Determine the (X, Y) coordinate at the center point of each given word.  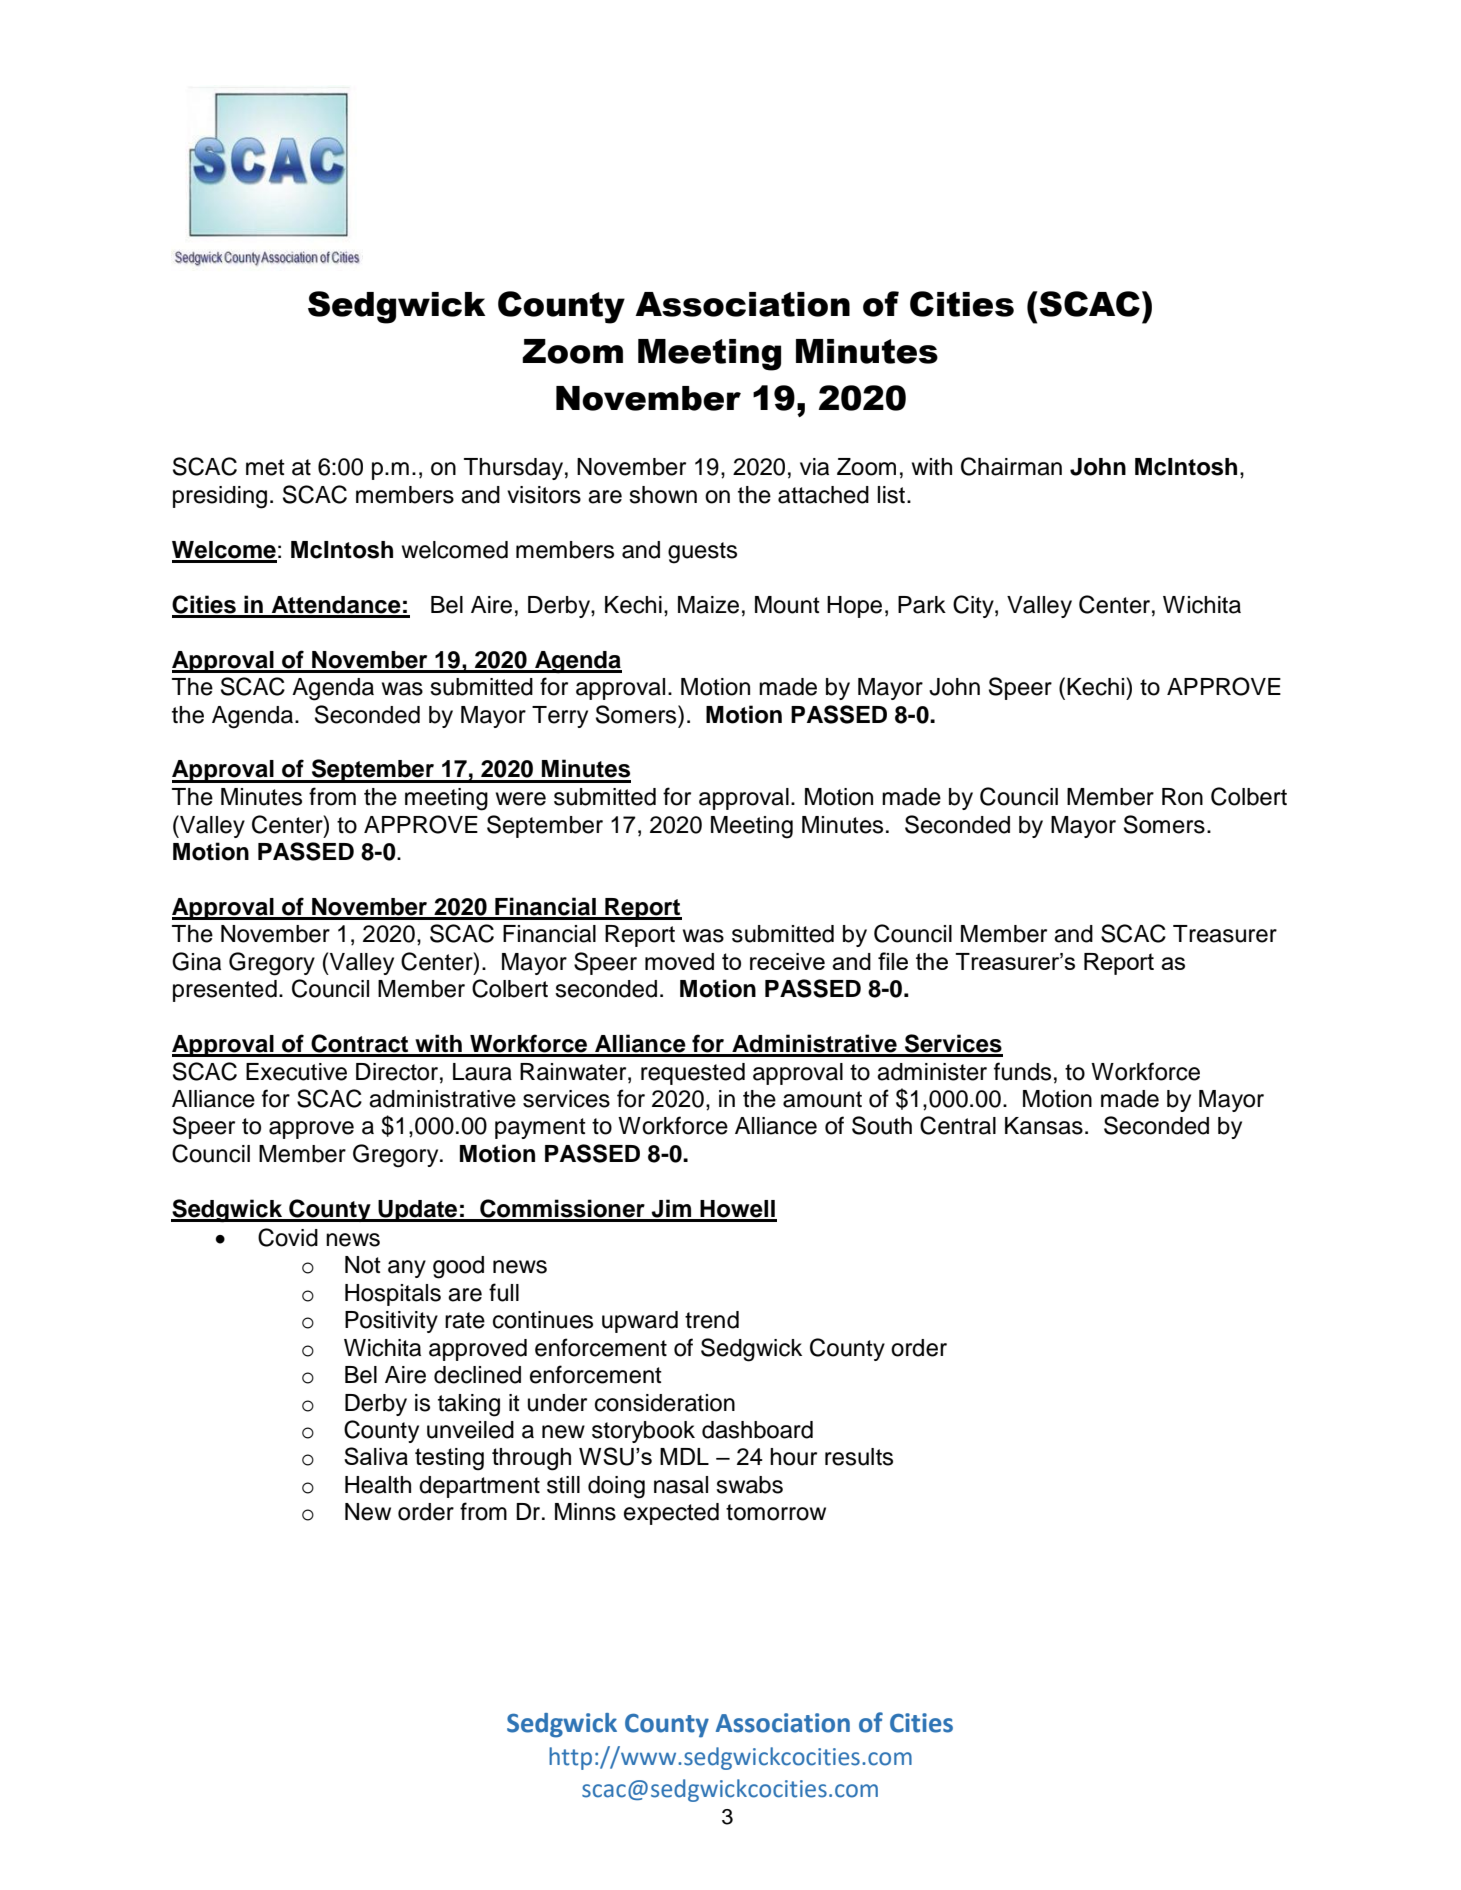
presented (225, 991)
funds (1022, 1071)
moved (679, 961)
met (265, 467)
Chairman (1011, 466)
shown (663, 495)
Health (378, 1485)
